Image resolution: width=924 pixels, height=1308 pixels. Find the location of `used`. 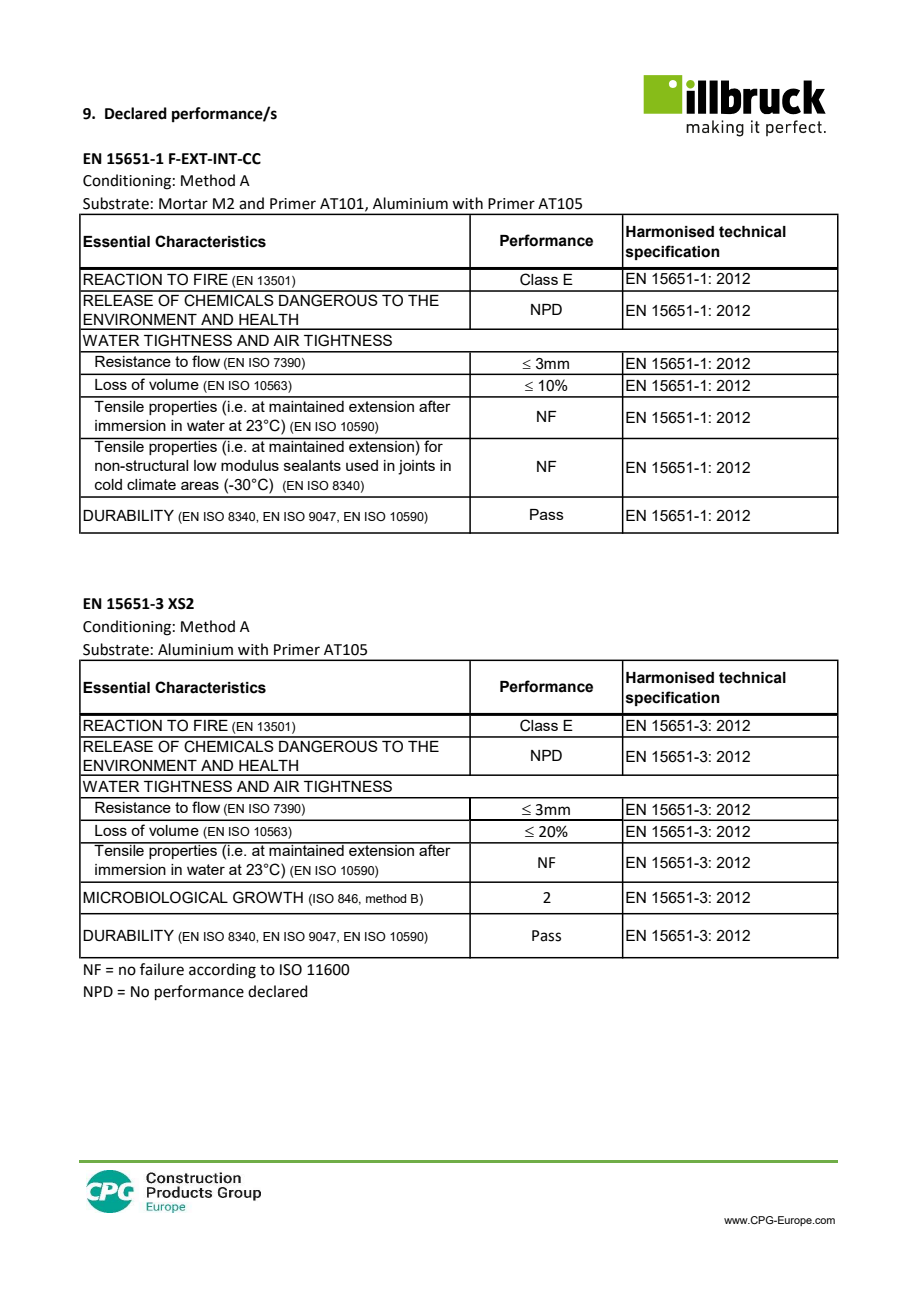

used is located at coordinates (362, 465).
